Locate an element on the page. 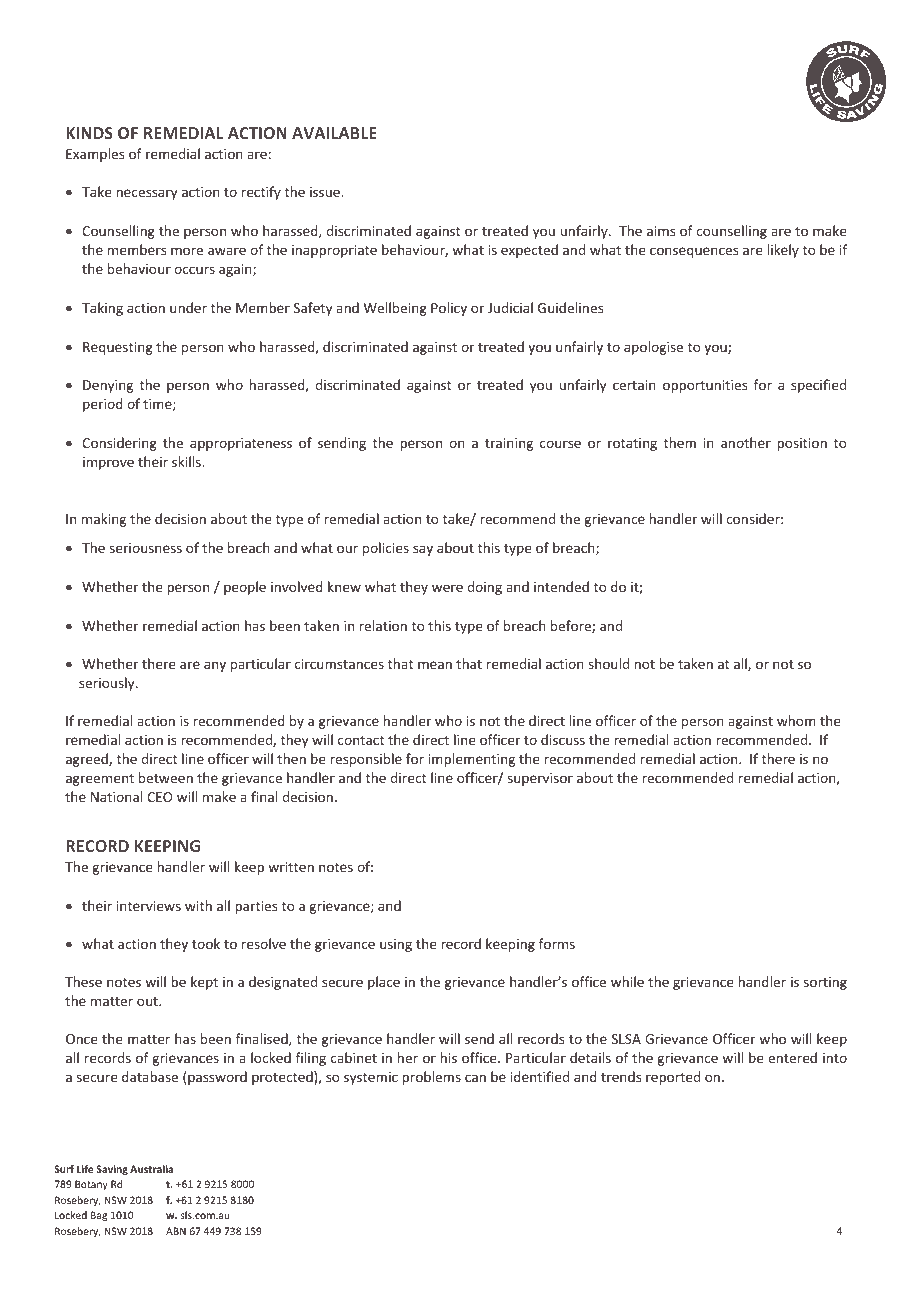  aims is located at coordinates (661, 231).
